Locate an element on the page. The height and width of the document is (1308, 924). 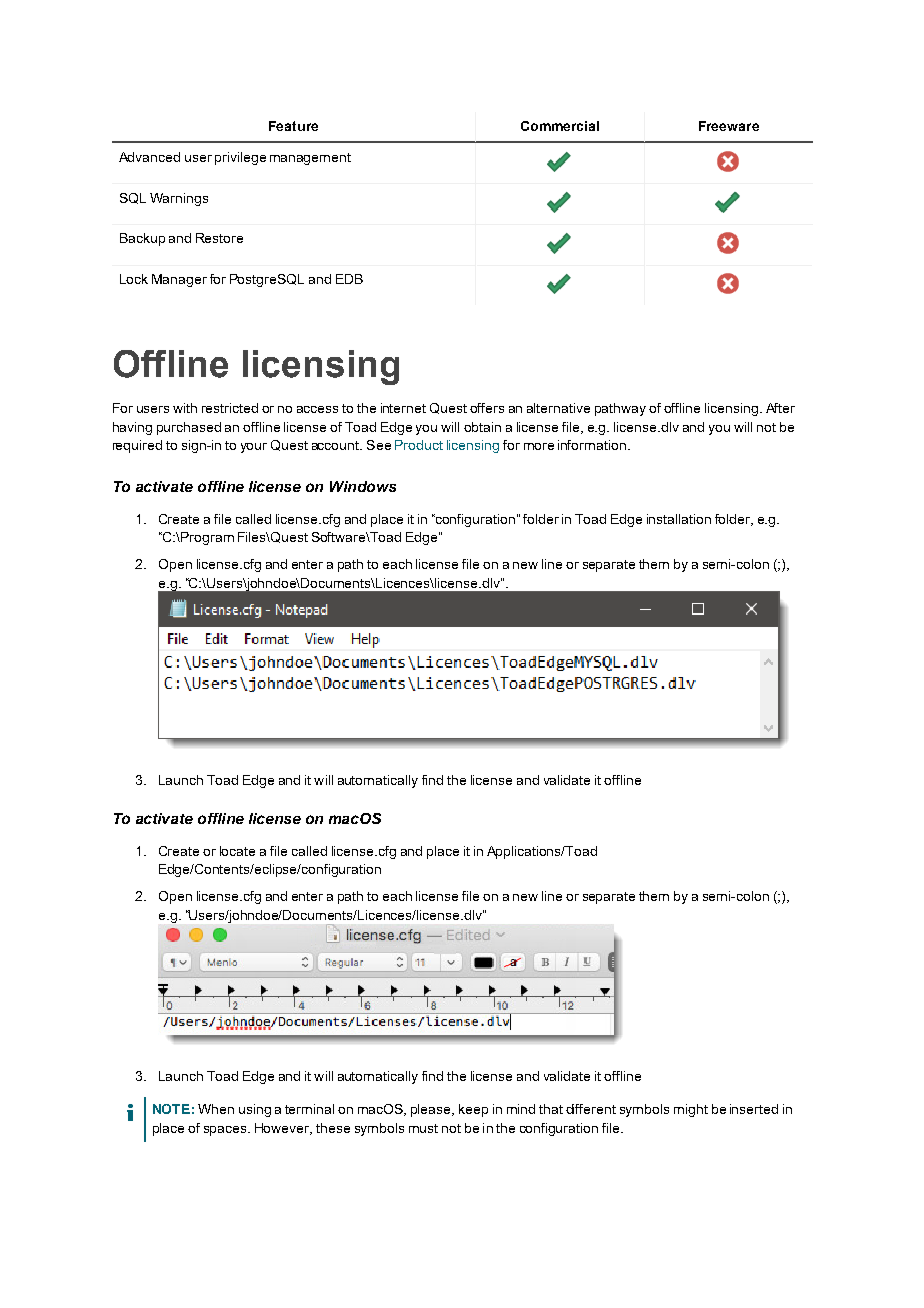
installation is located at coordinates (679, 519).
